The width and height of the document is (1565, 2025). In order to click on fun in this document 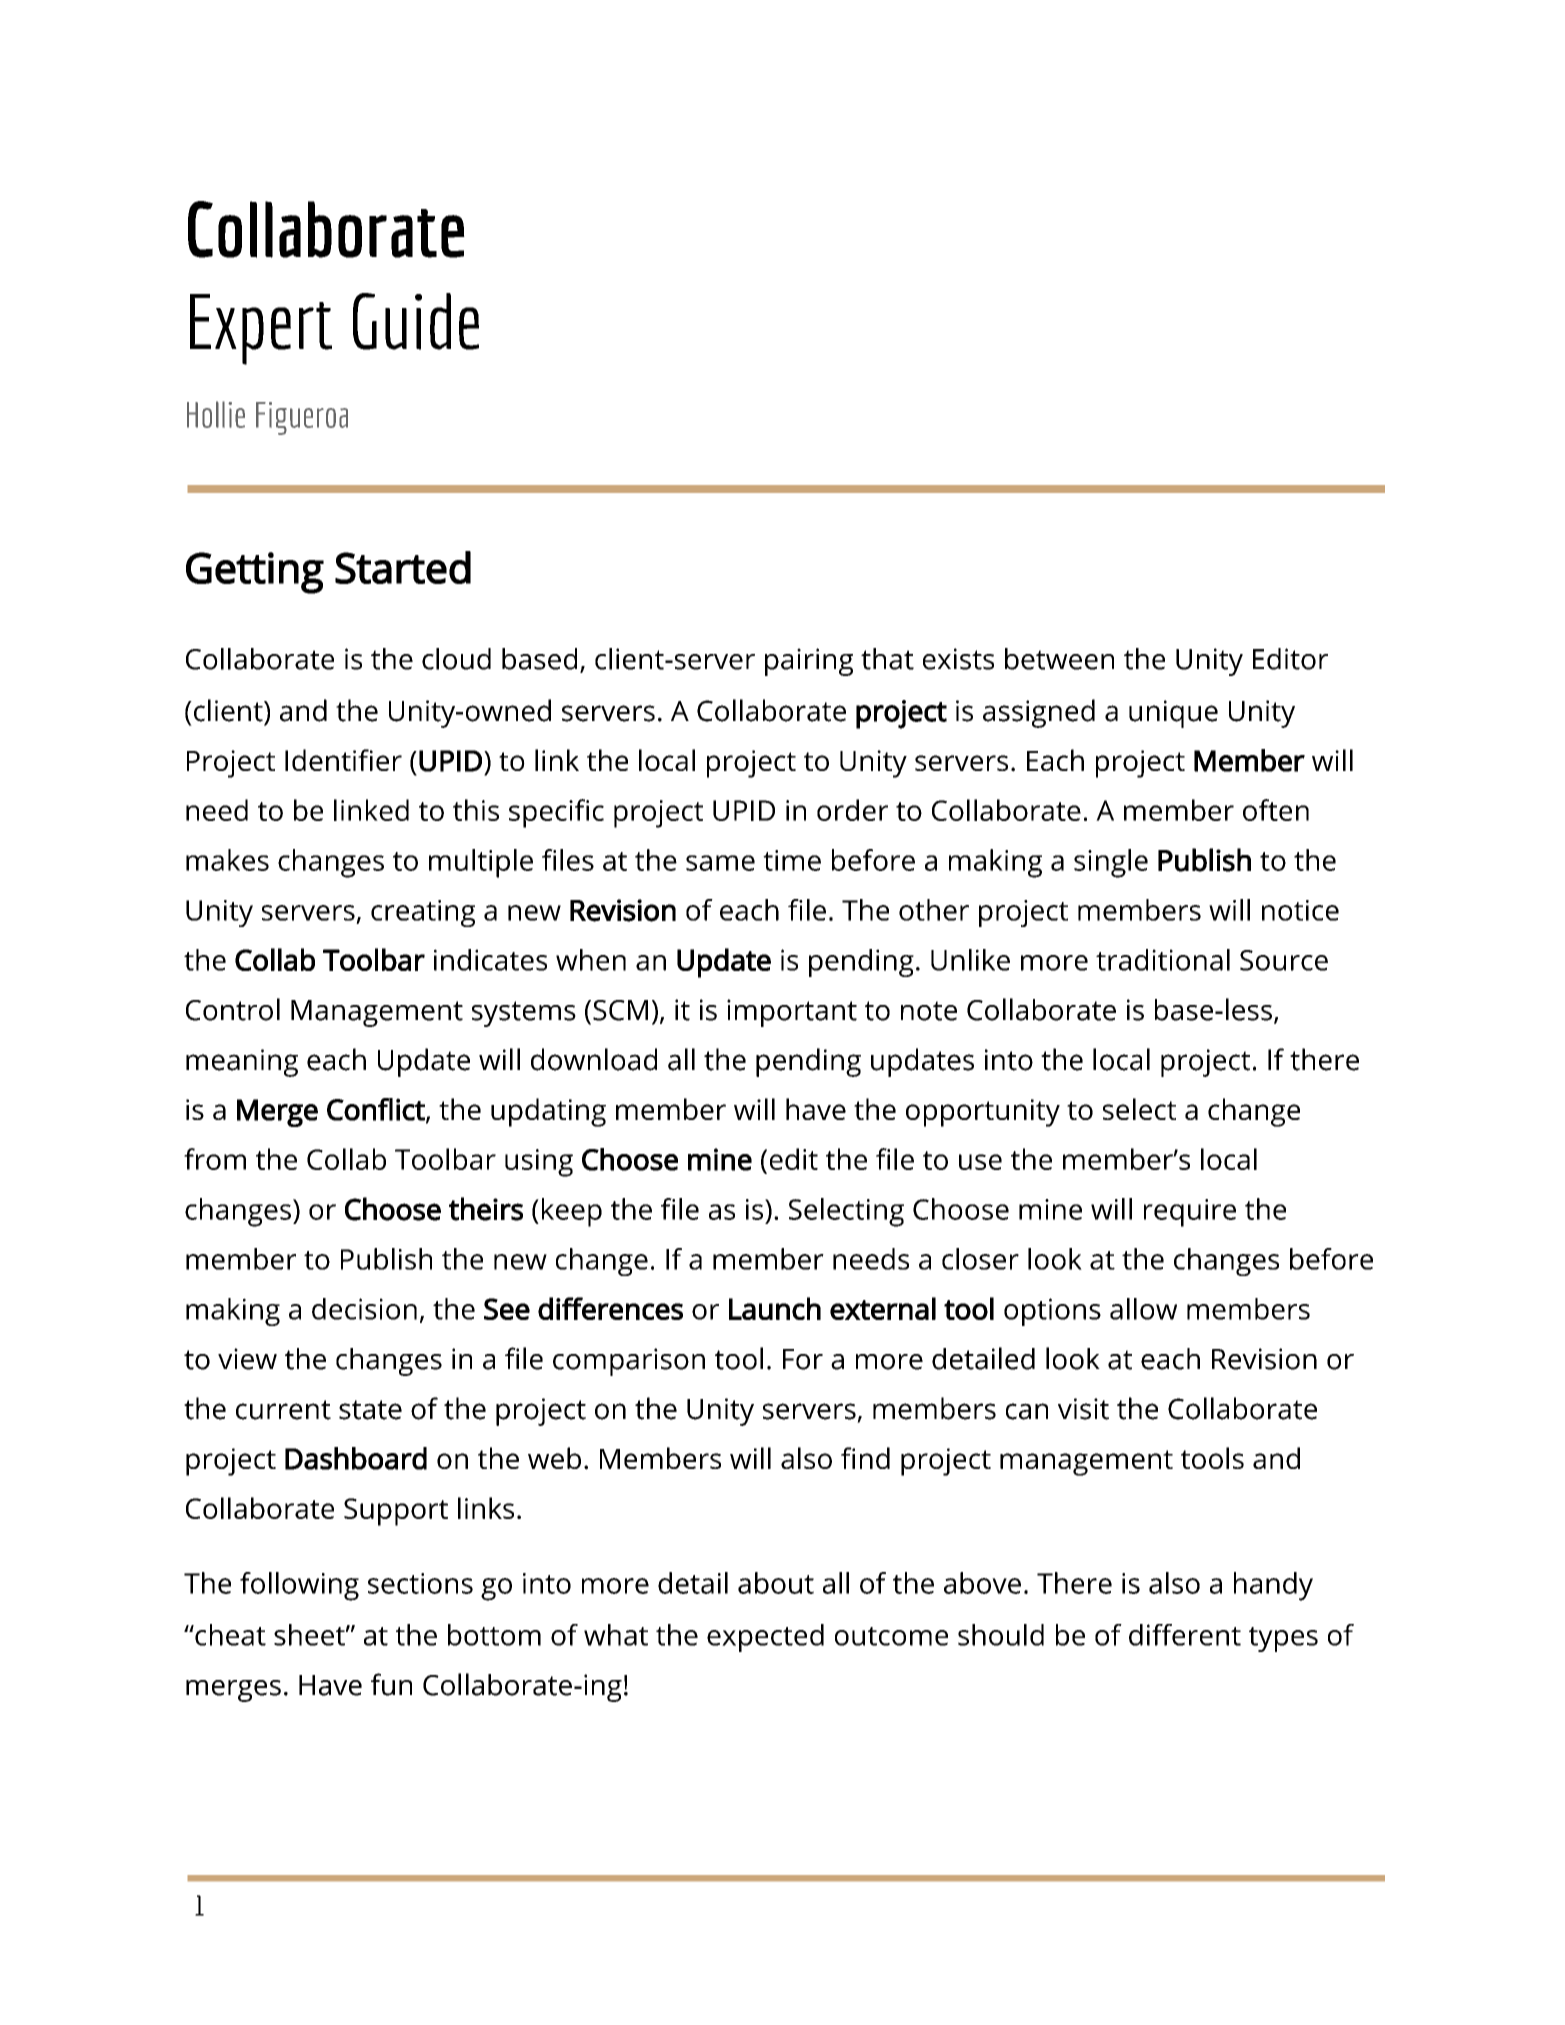, I will do `click(391, 1684)`.
